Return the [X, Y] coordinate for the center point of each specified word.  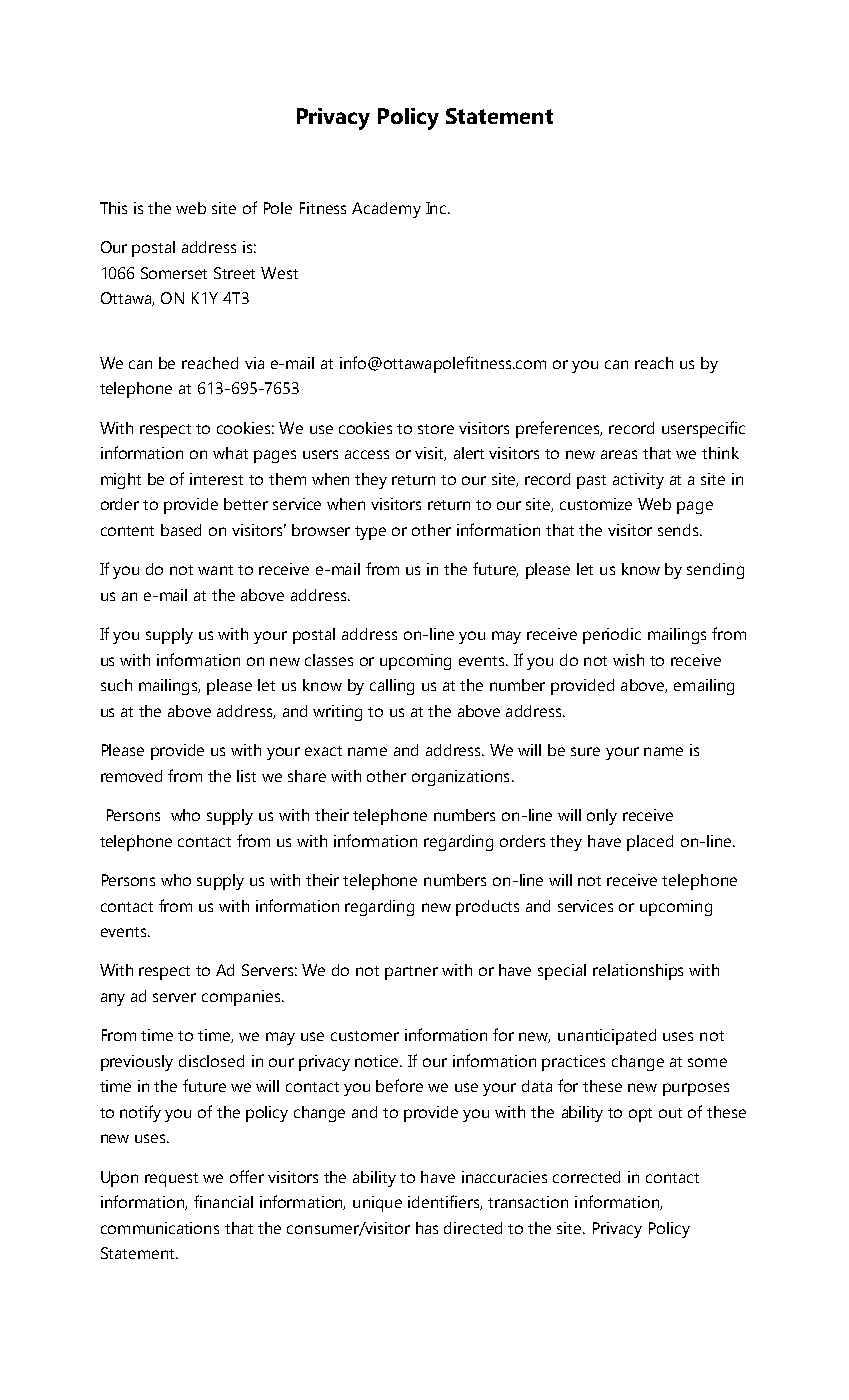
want [215, 570]
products [487, 908]
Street [234, 273]
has [427, 1228]
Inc [437, 208]
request [171, 1180]
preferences [559, 429]
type [370, 533]
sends [679, 530]
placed [650, 843]
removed [131, 776]
